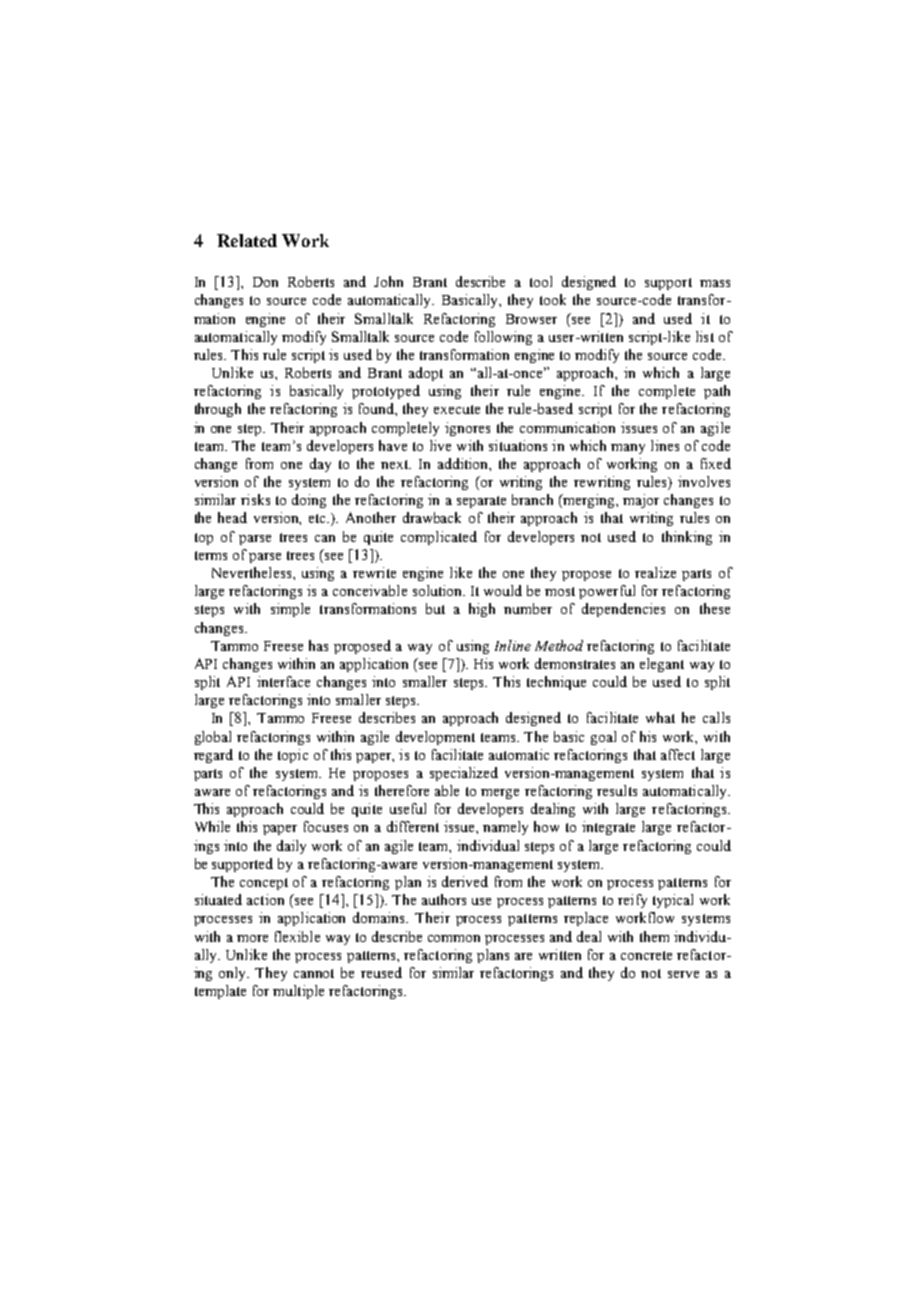  What do you see at coordinates (623, 610) in the screenshot?
I see `dependencies` at bounding box center [623, 610].
